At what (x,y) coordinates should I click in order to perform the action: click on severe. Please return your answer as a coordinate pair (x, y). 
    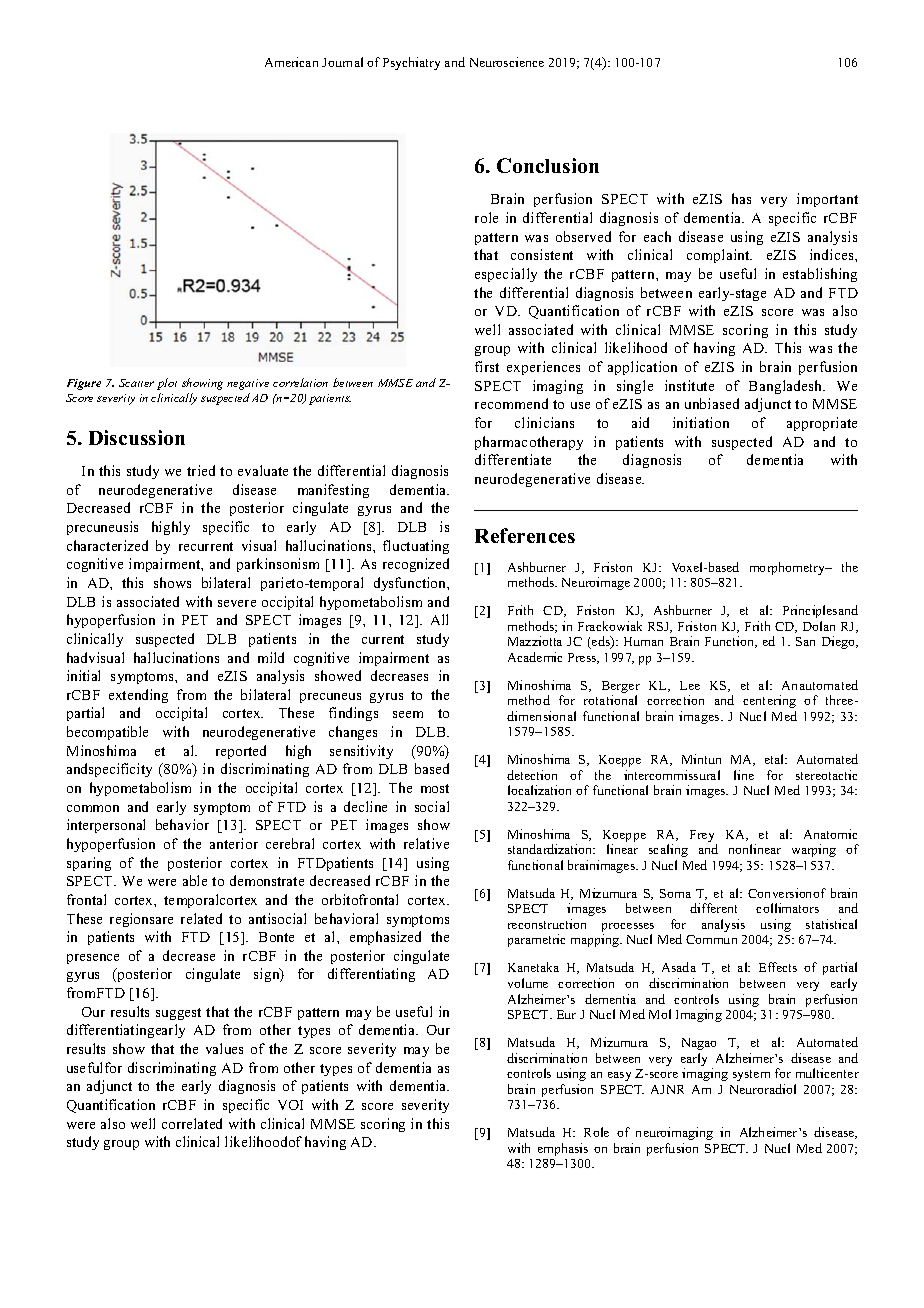
    Looking at the image, I should click on (237, 603).
